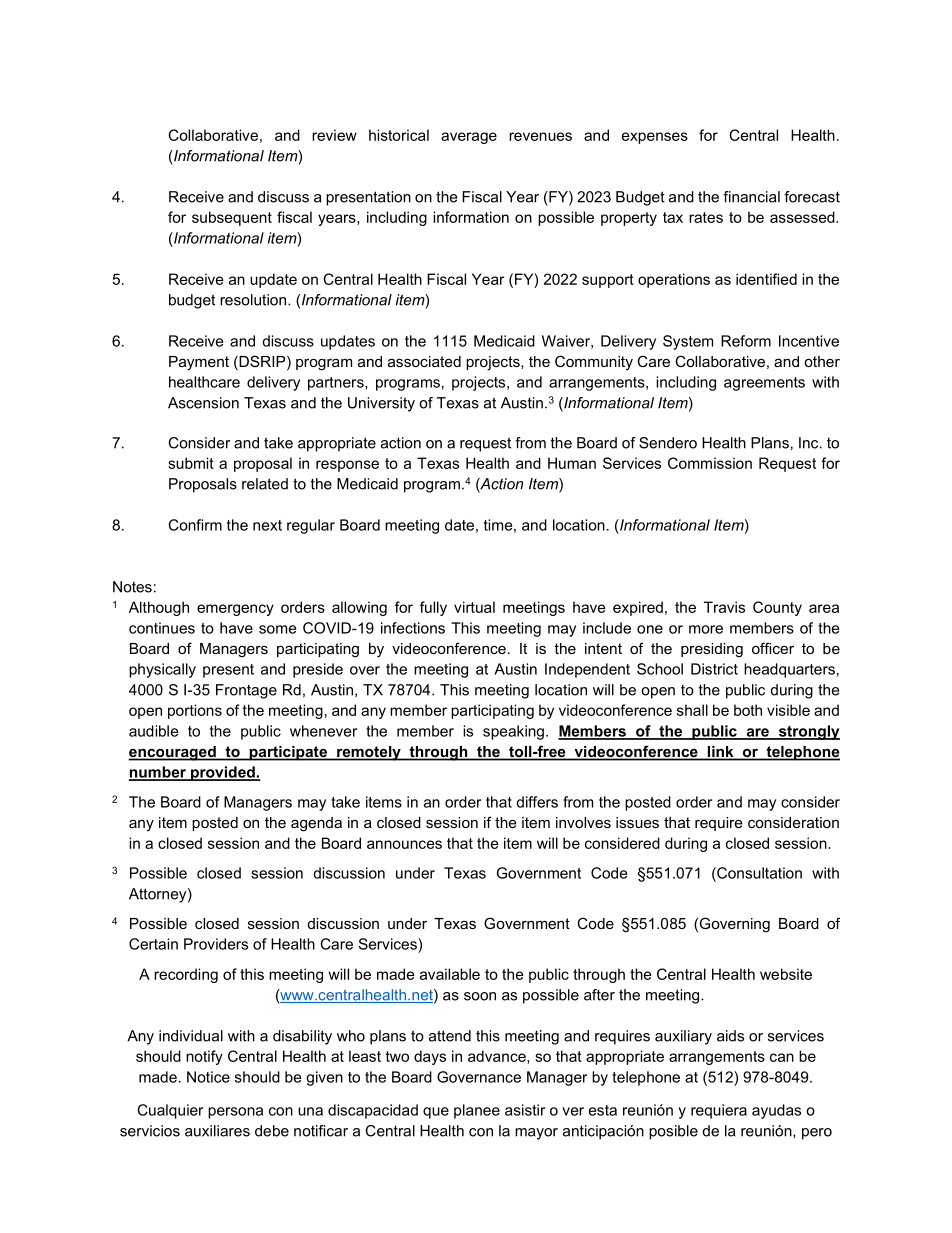 This image has width=952, height=1233. I want to click on mayor, so click(536, 1134).
